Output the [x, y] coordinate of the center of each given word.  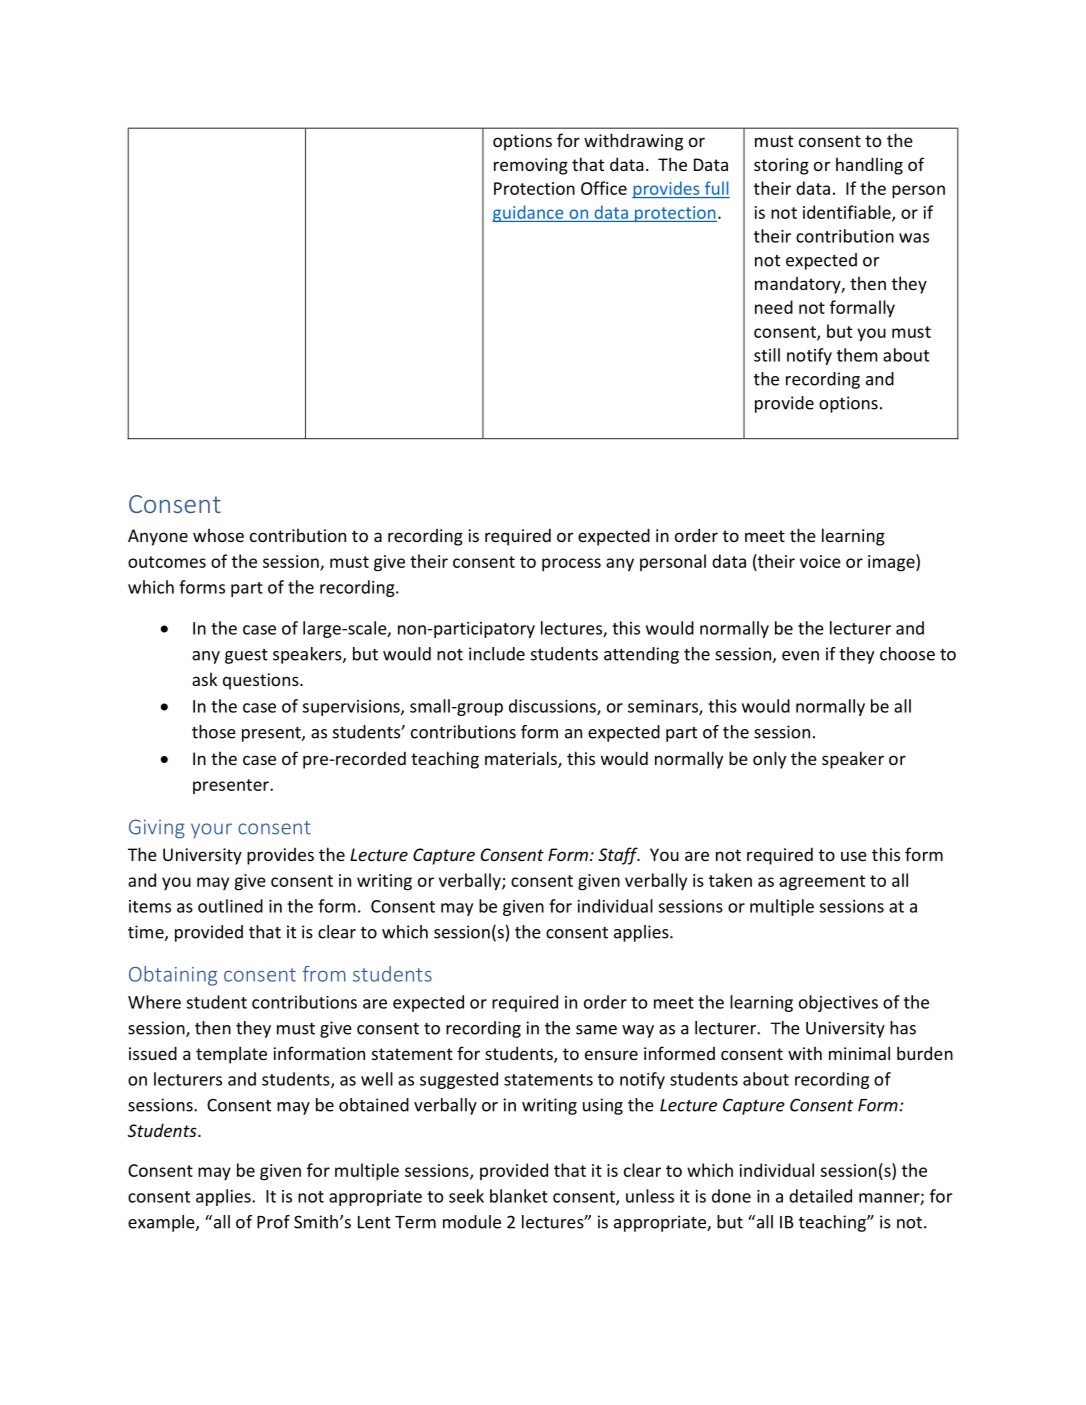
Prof [273, 1222]
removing [531, 166]
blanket [519, 1196]
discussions [553, 707]
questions [262, 681]
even [800, 656]
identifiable [848, 213]
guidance [529, 213]
